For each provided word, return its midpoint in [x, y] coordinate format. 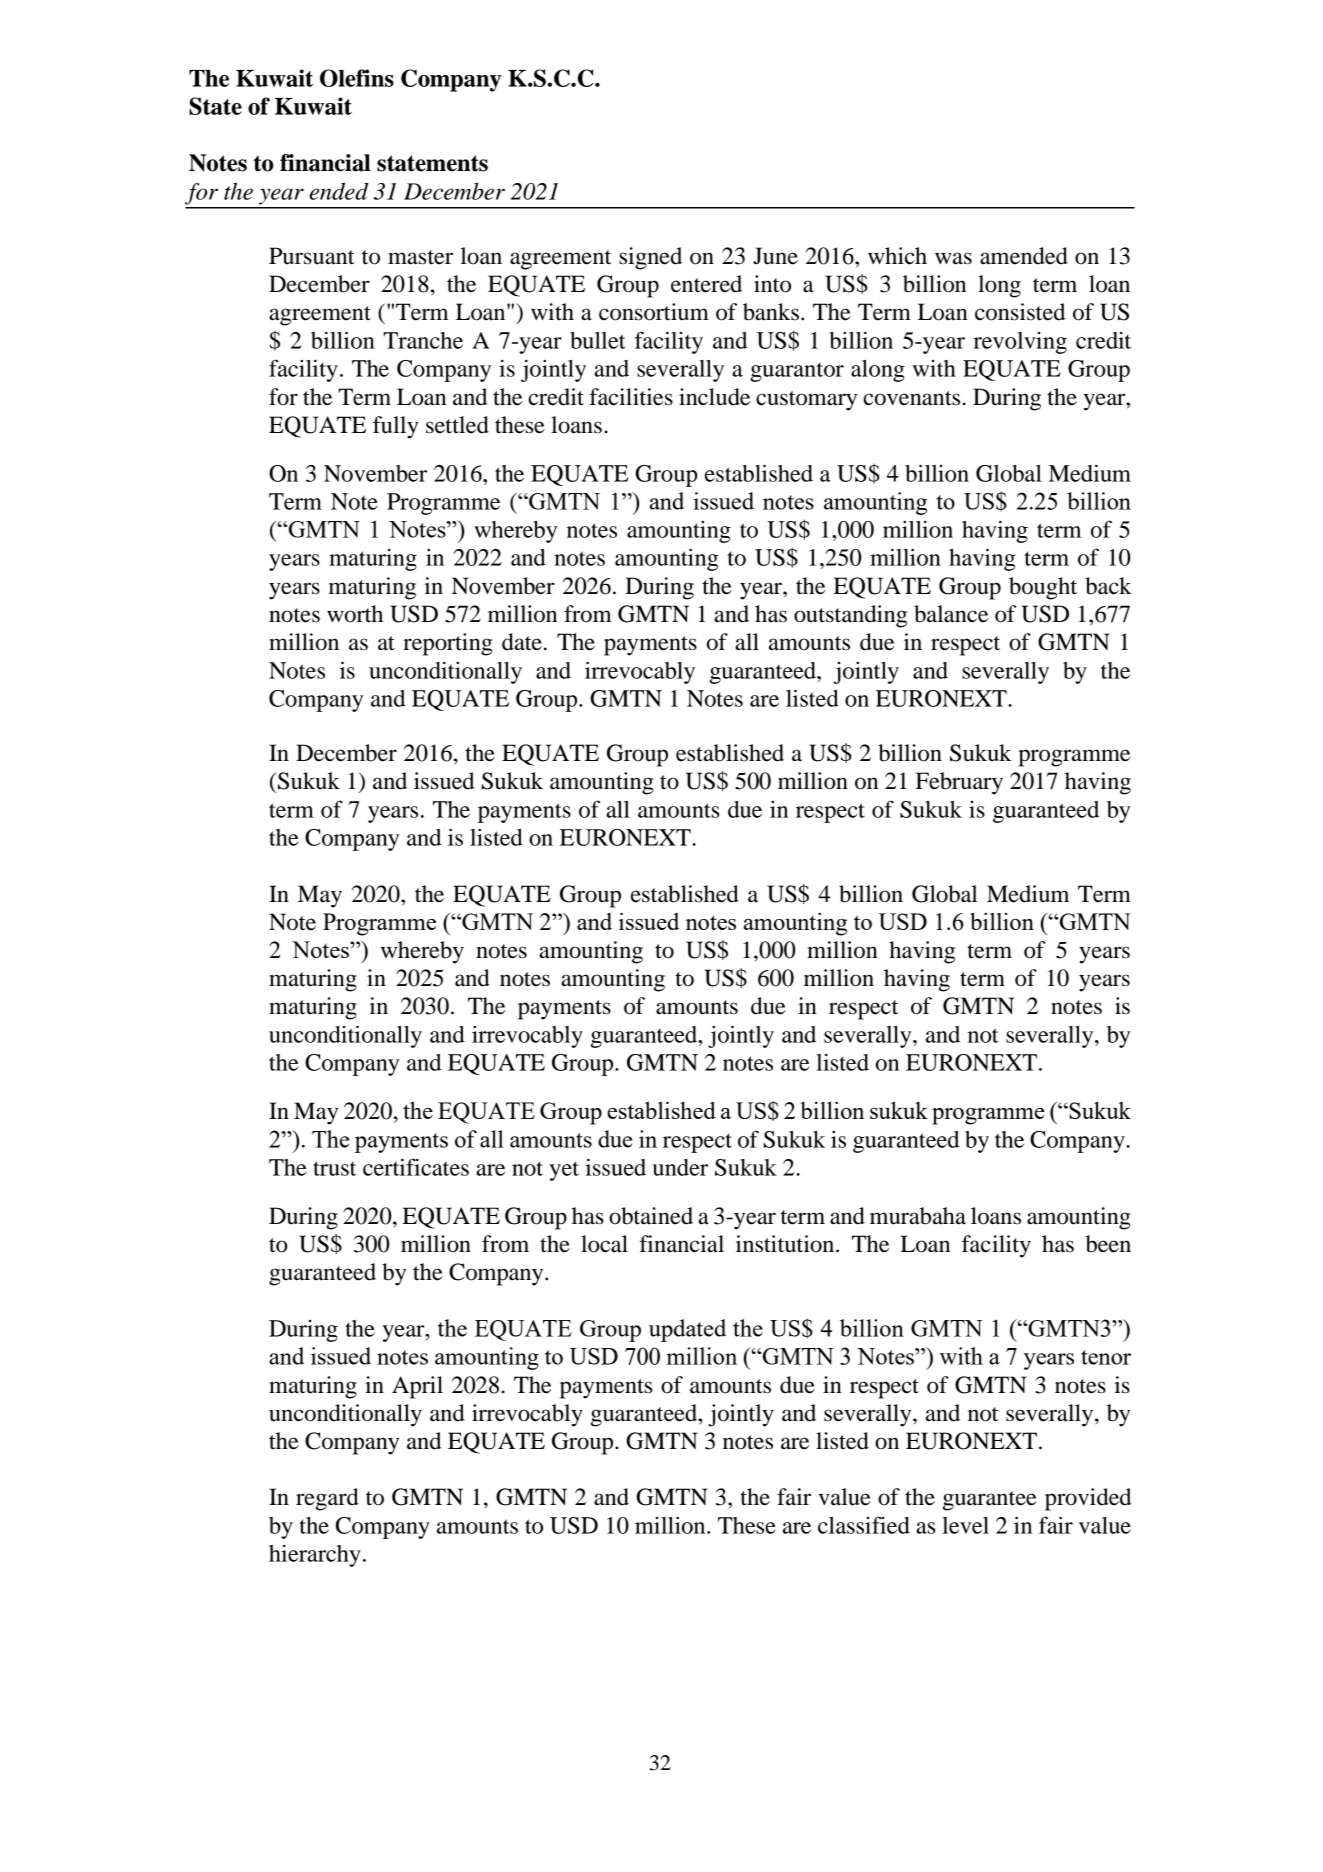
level [965, 1525]
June [775, 256]
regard [327, 1499]
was [953, 258]
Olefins [357, 78]
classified [864, 1525]
